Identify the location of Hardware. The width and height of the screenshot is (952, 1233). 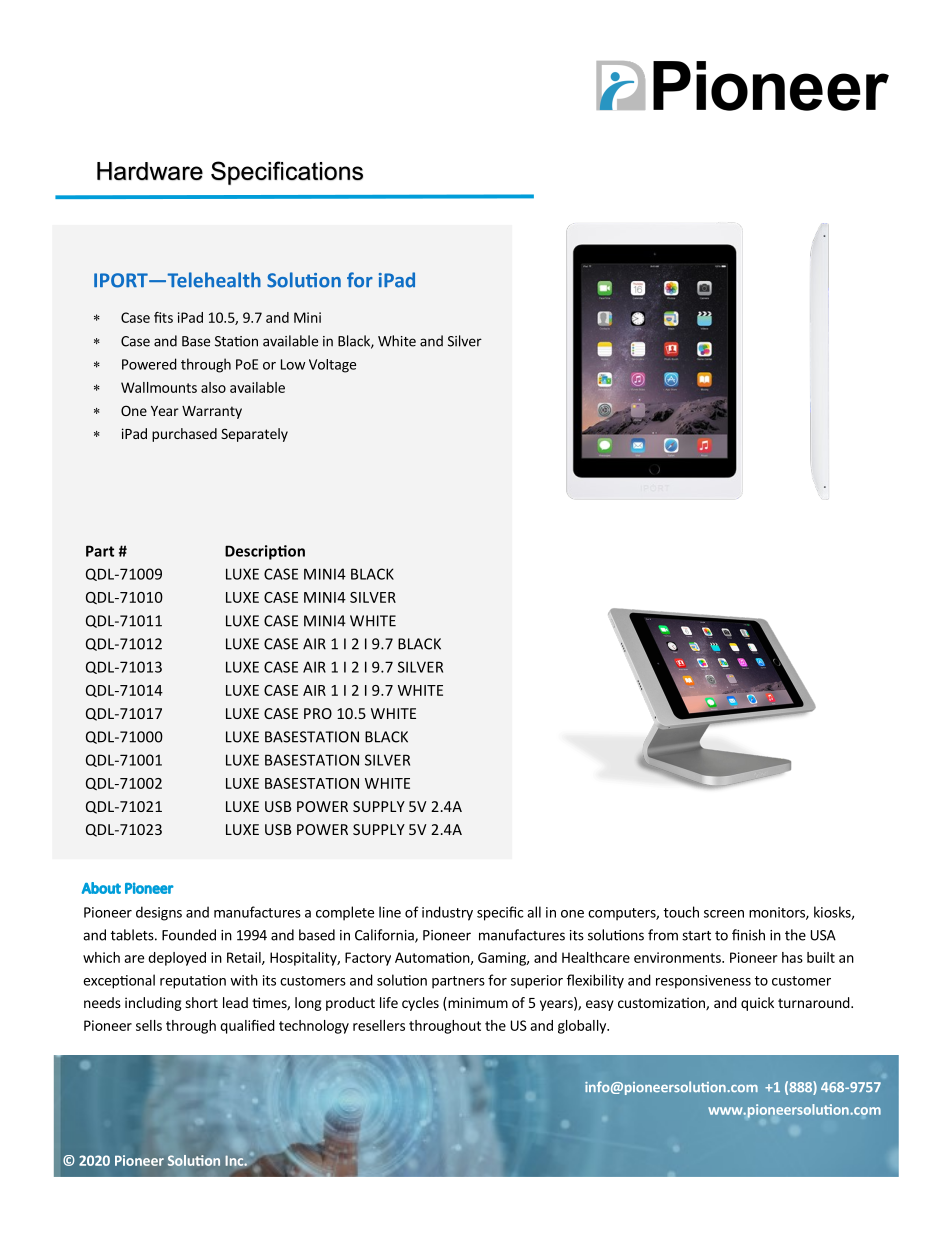
(150, 171).
